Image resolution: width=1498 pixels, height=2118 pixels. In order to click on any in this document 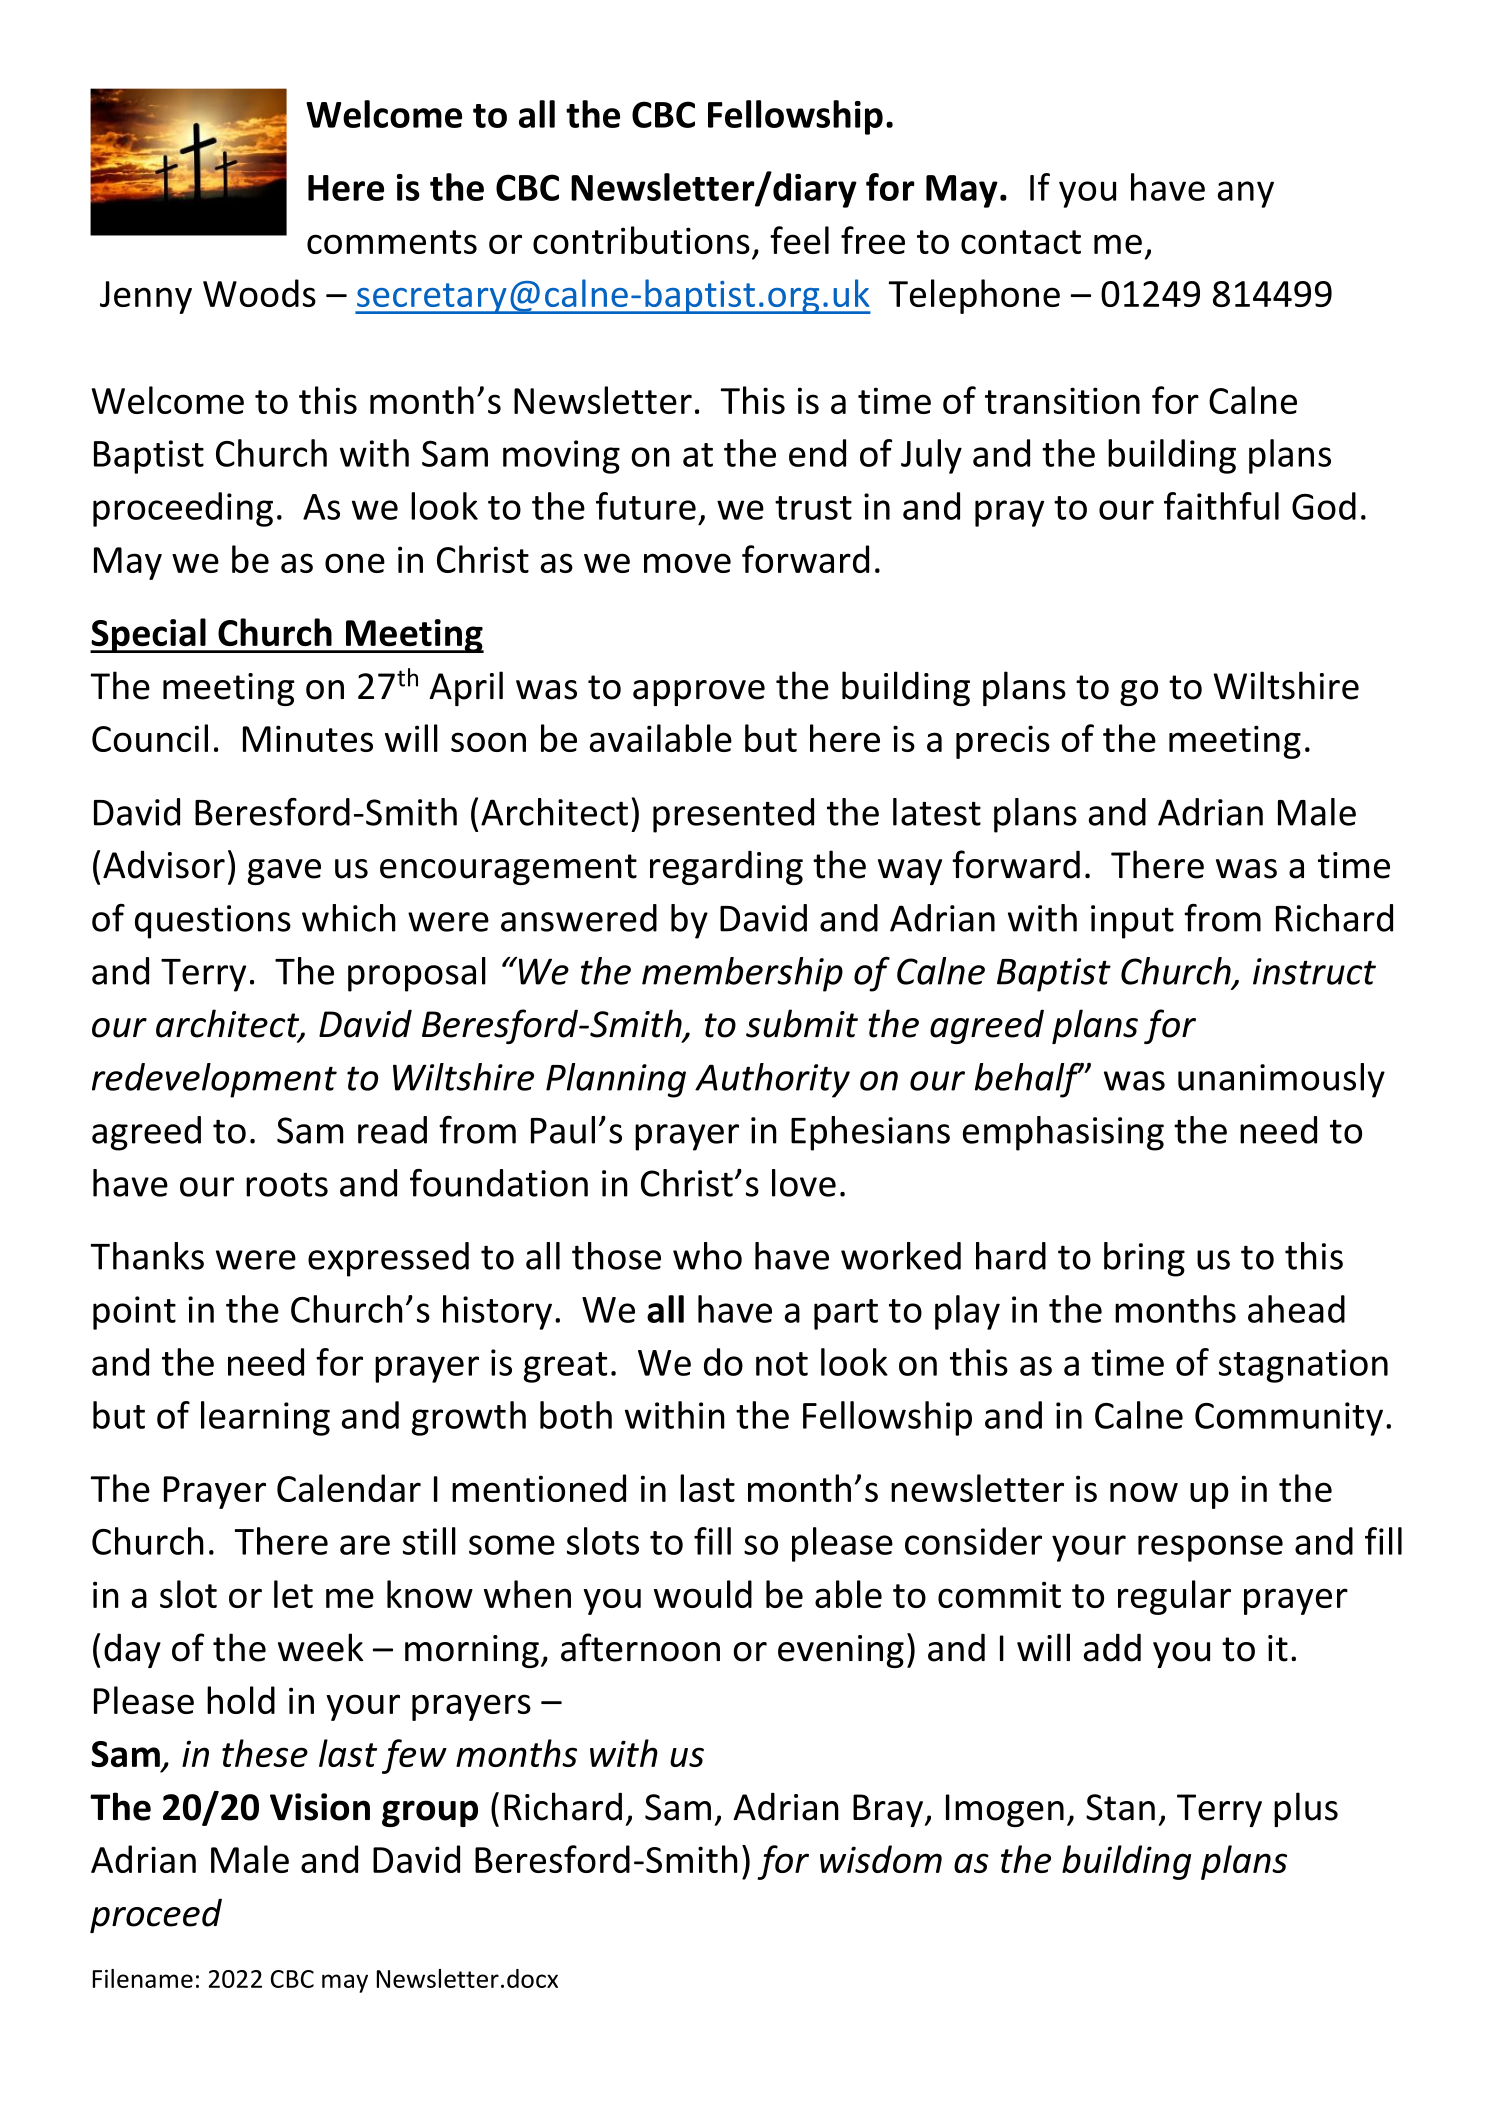, I will do `click(1246, 194)`.
